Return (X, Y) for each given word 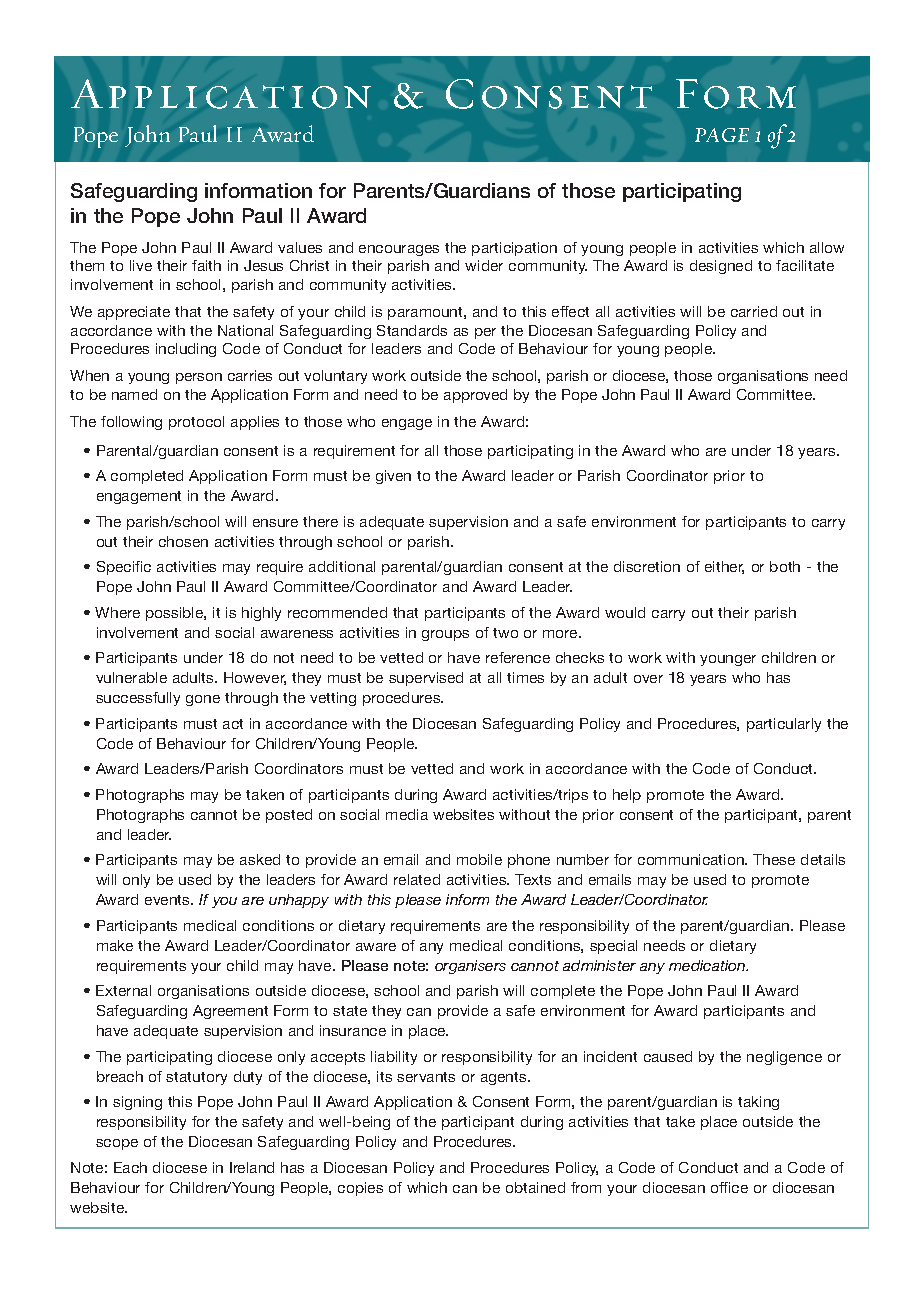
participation (514, 249)
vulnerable (131, 677)
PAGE (722, 135)
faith (206, 265)
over (648, 679)
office (729, 1187)
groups (445, 635)
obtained (535, 1187)
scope (117, 1144)
